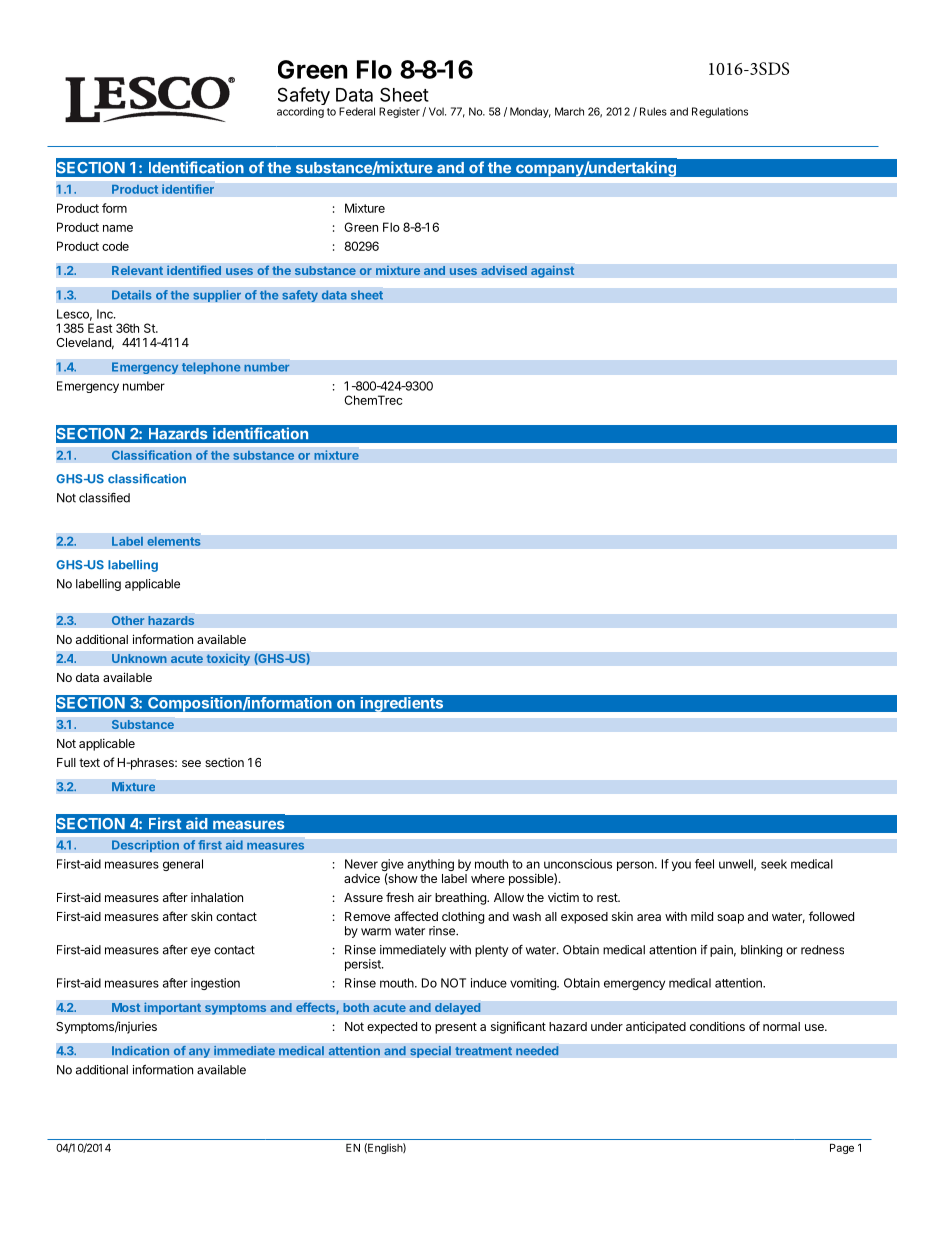 The image size is (952, 1233). Describe the element at coordinates (720, 112) in the page. I see `Regulations` at that location.
